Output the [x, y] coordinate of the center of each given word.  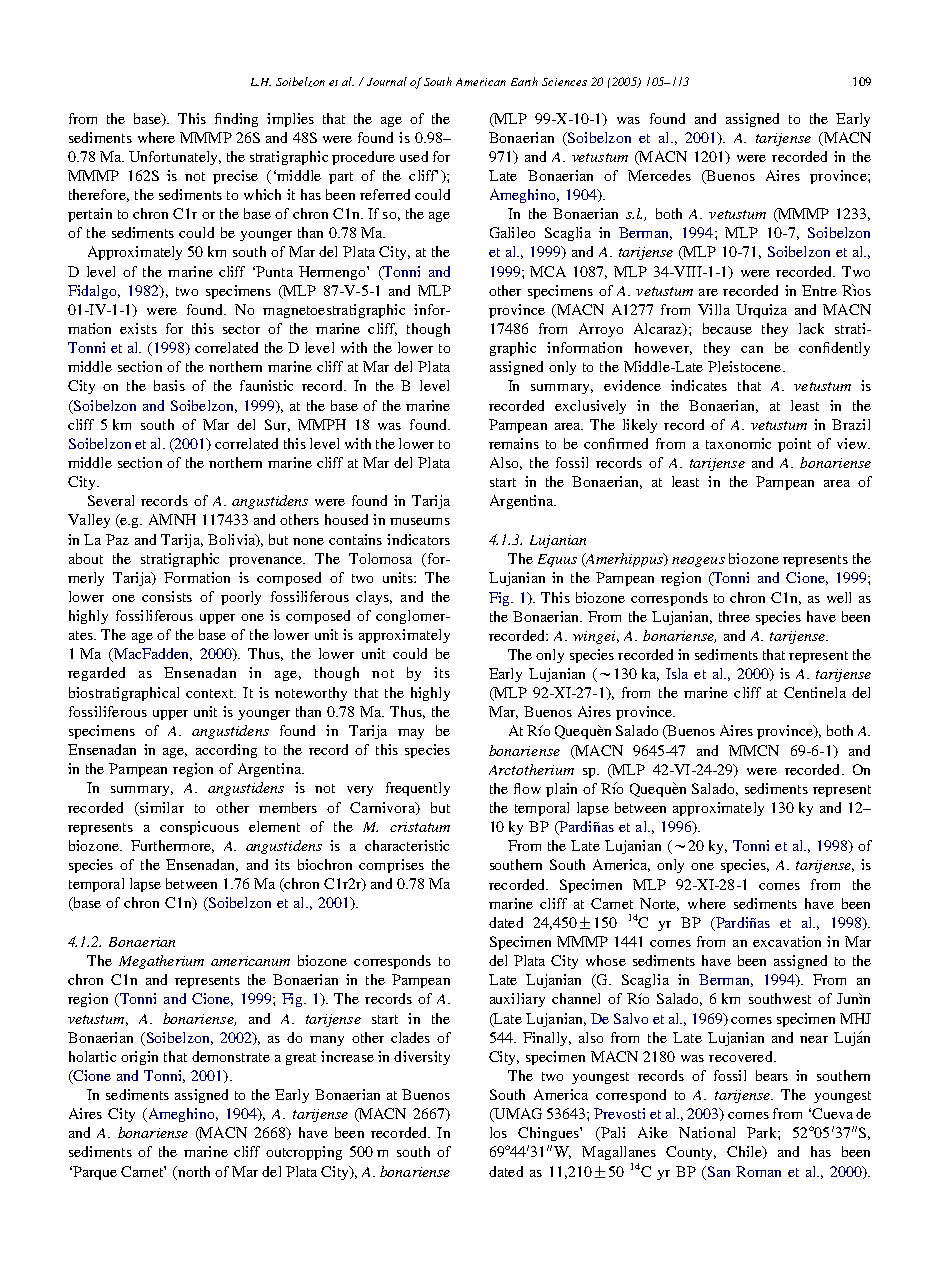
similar [161, 807]
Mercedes [659, 175]
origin [139, 1058]
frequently [418, 789]
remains [514, 443]
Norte [659, 904]
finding [236, 120]
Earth [524, 81]
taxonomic [738, 443]
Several [111, 500]
